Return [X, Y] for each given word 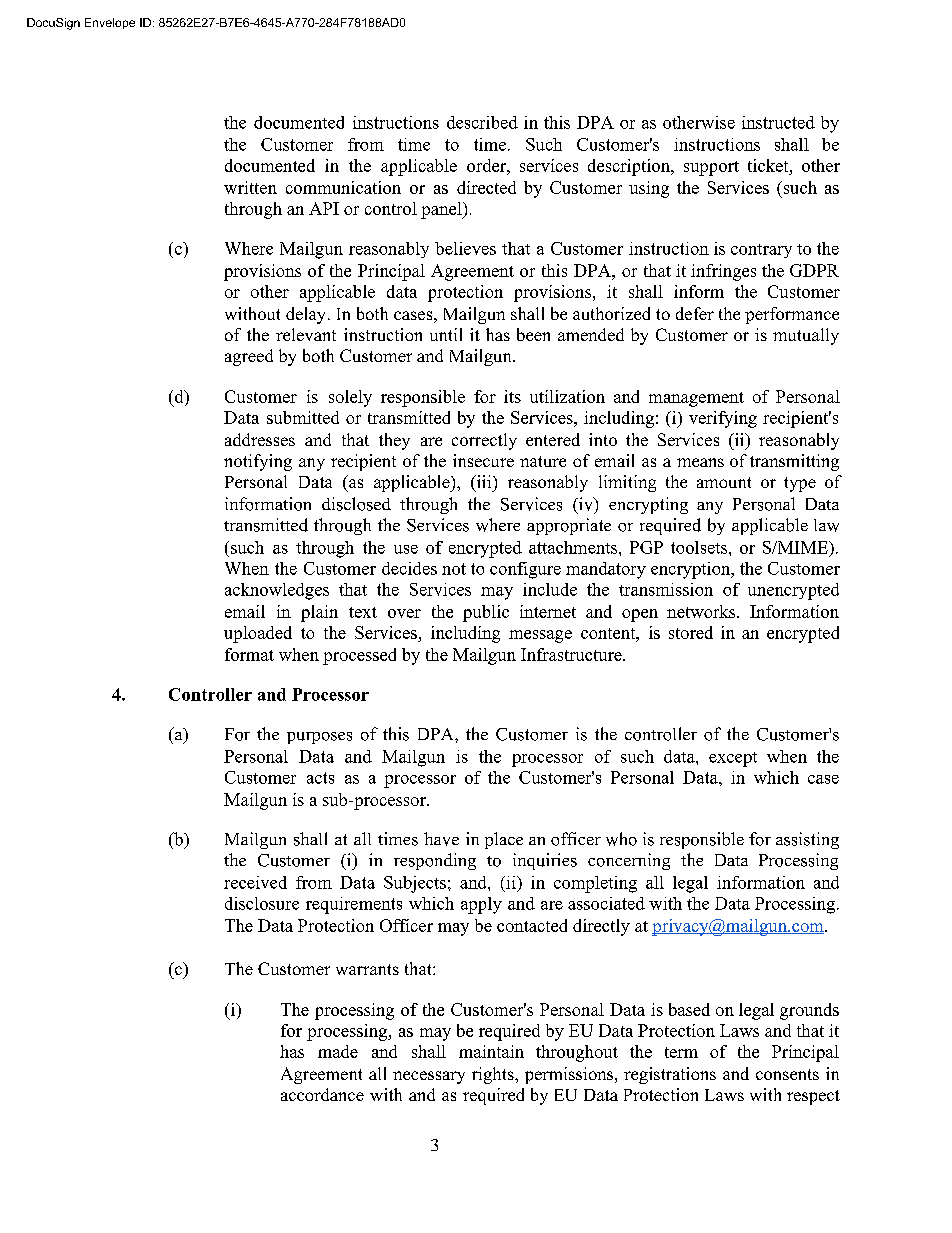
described [482, 122]
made [338, 1051]
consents [787, 1074]
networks [702, 611]
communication [343, 187]
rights [494, 1075]
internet [548, 611]
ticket [769, 165]
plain [319, 613]
